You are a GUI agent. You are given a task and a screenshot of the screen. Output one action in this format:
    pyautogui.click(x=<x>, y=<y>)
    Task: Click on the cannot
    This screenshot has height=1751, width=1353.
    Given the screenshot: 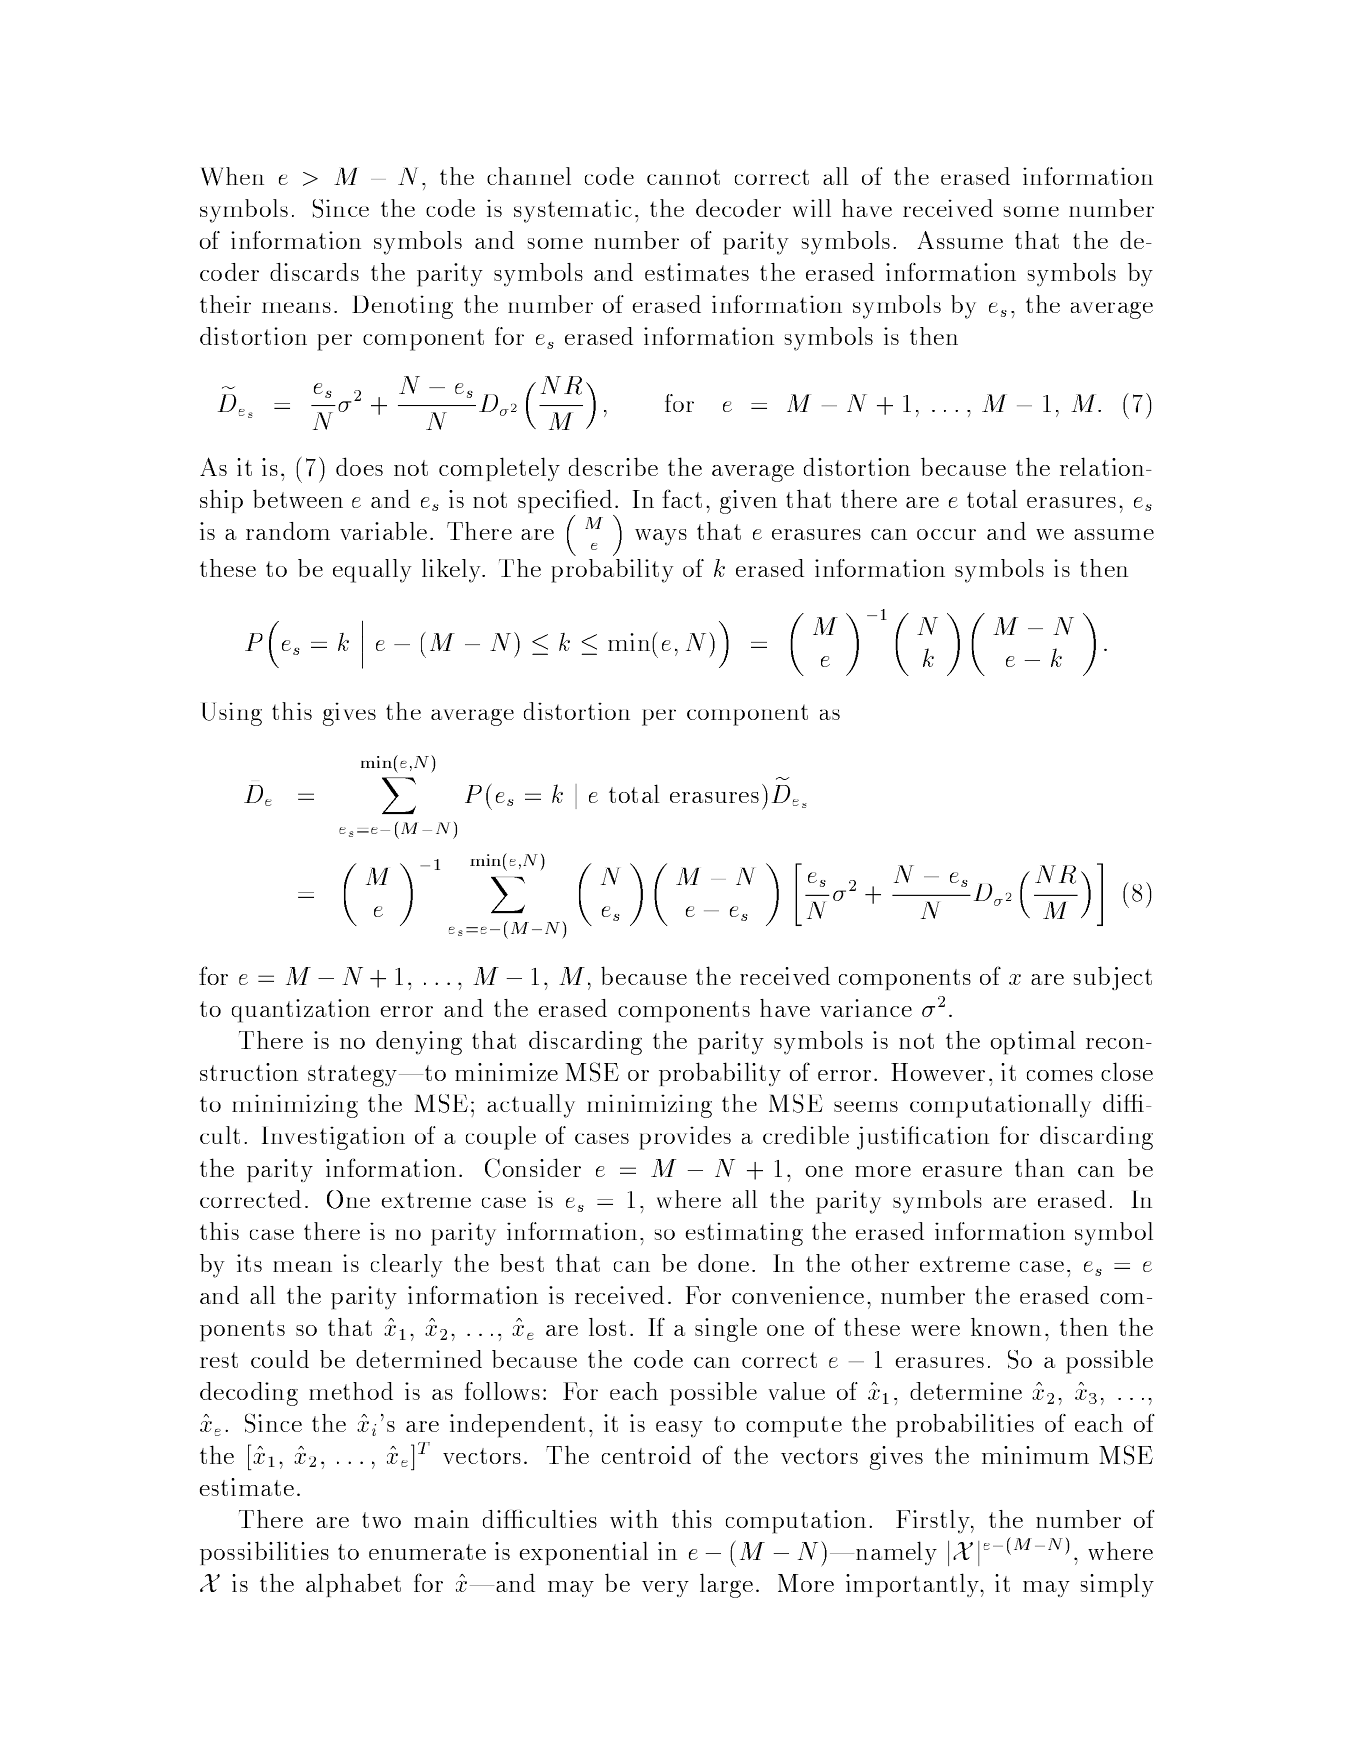 What is the action you would take?
    pyautogui.click(x=683, y=177)
